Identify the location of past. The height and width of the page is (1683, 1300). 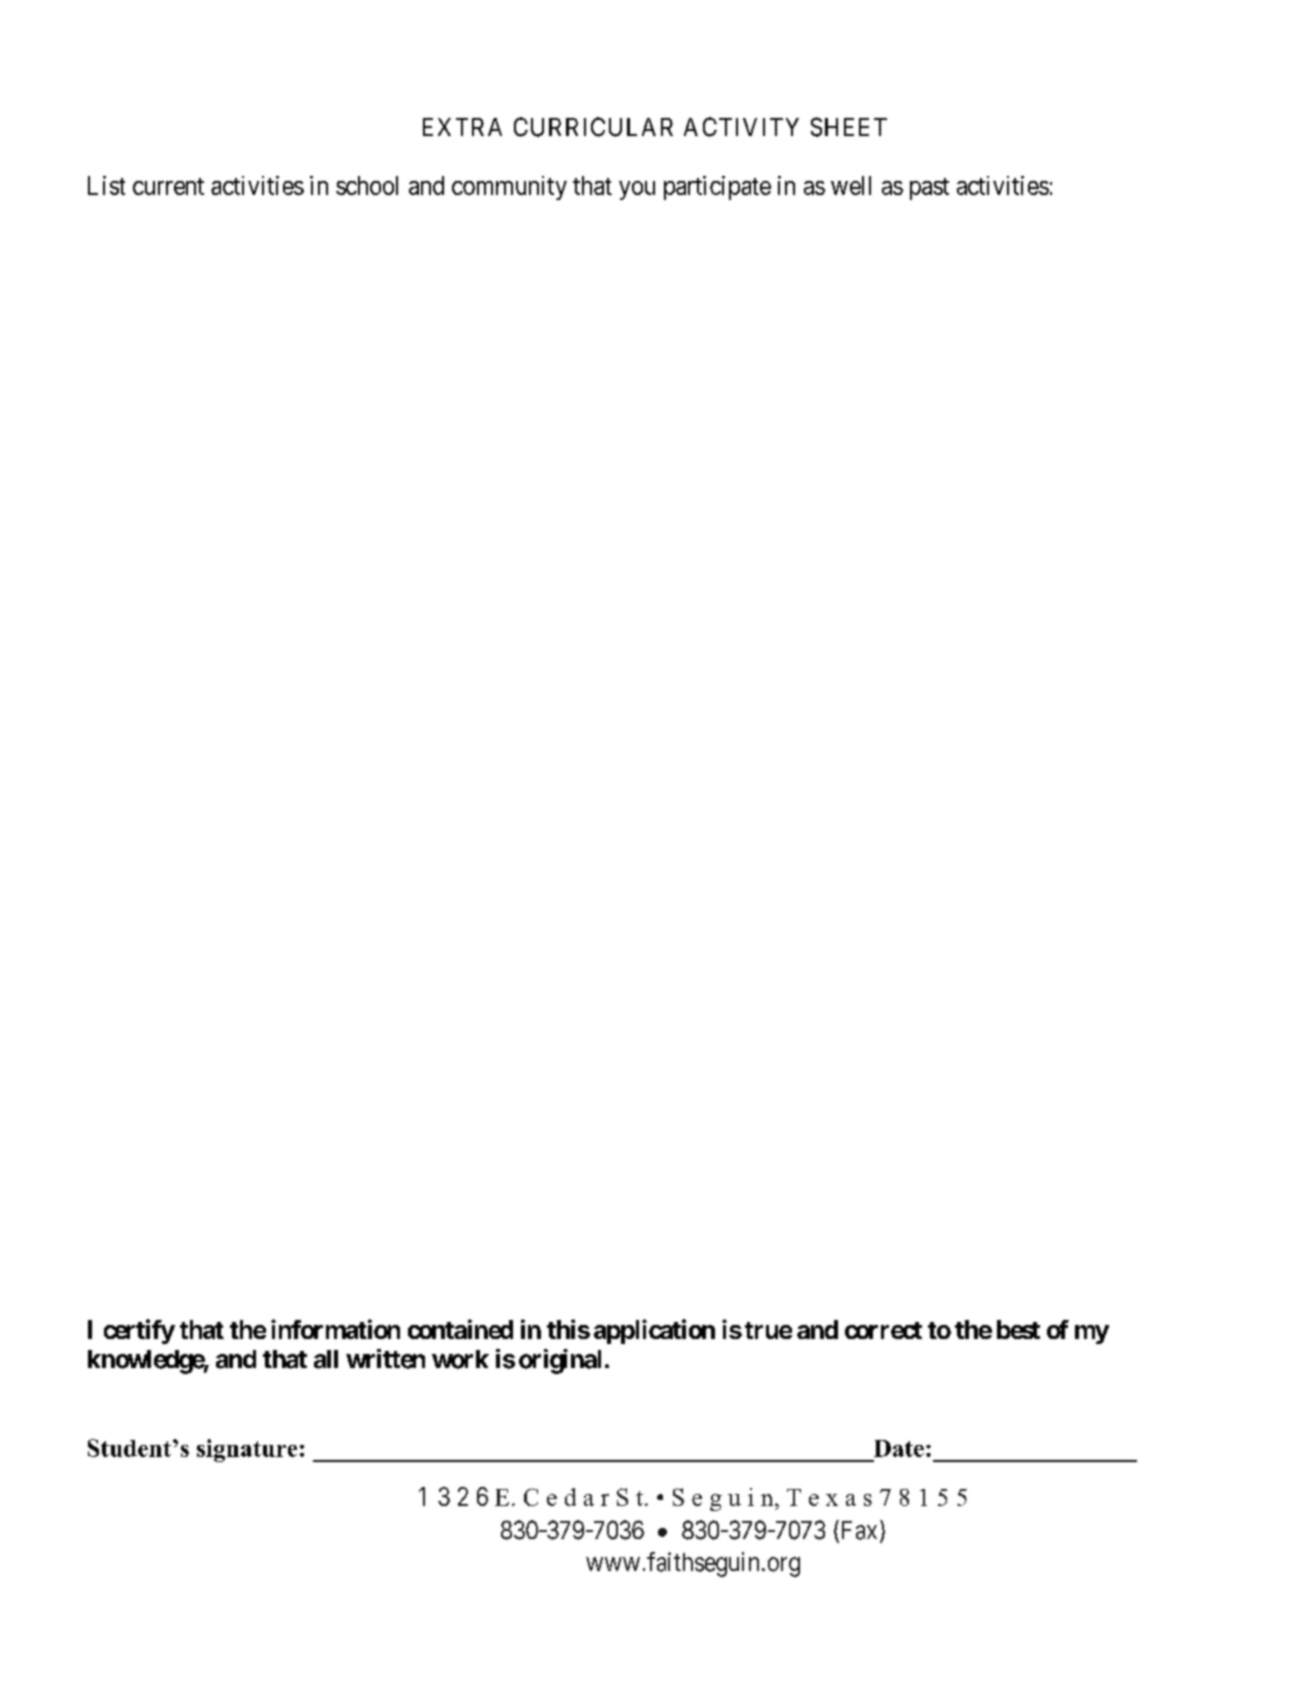
(929, 189).
